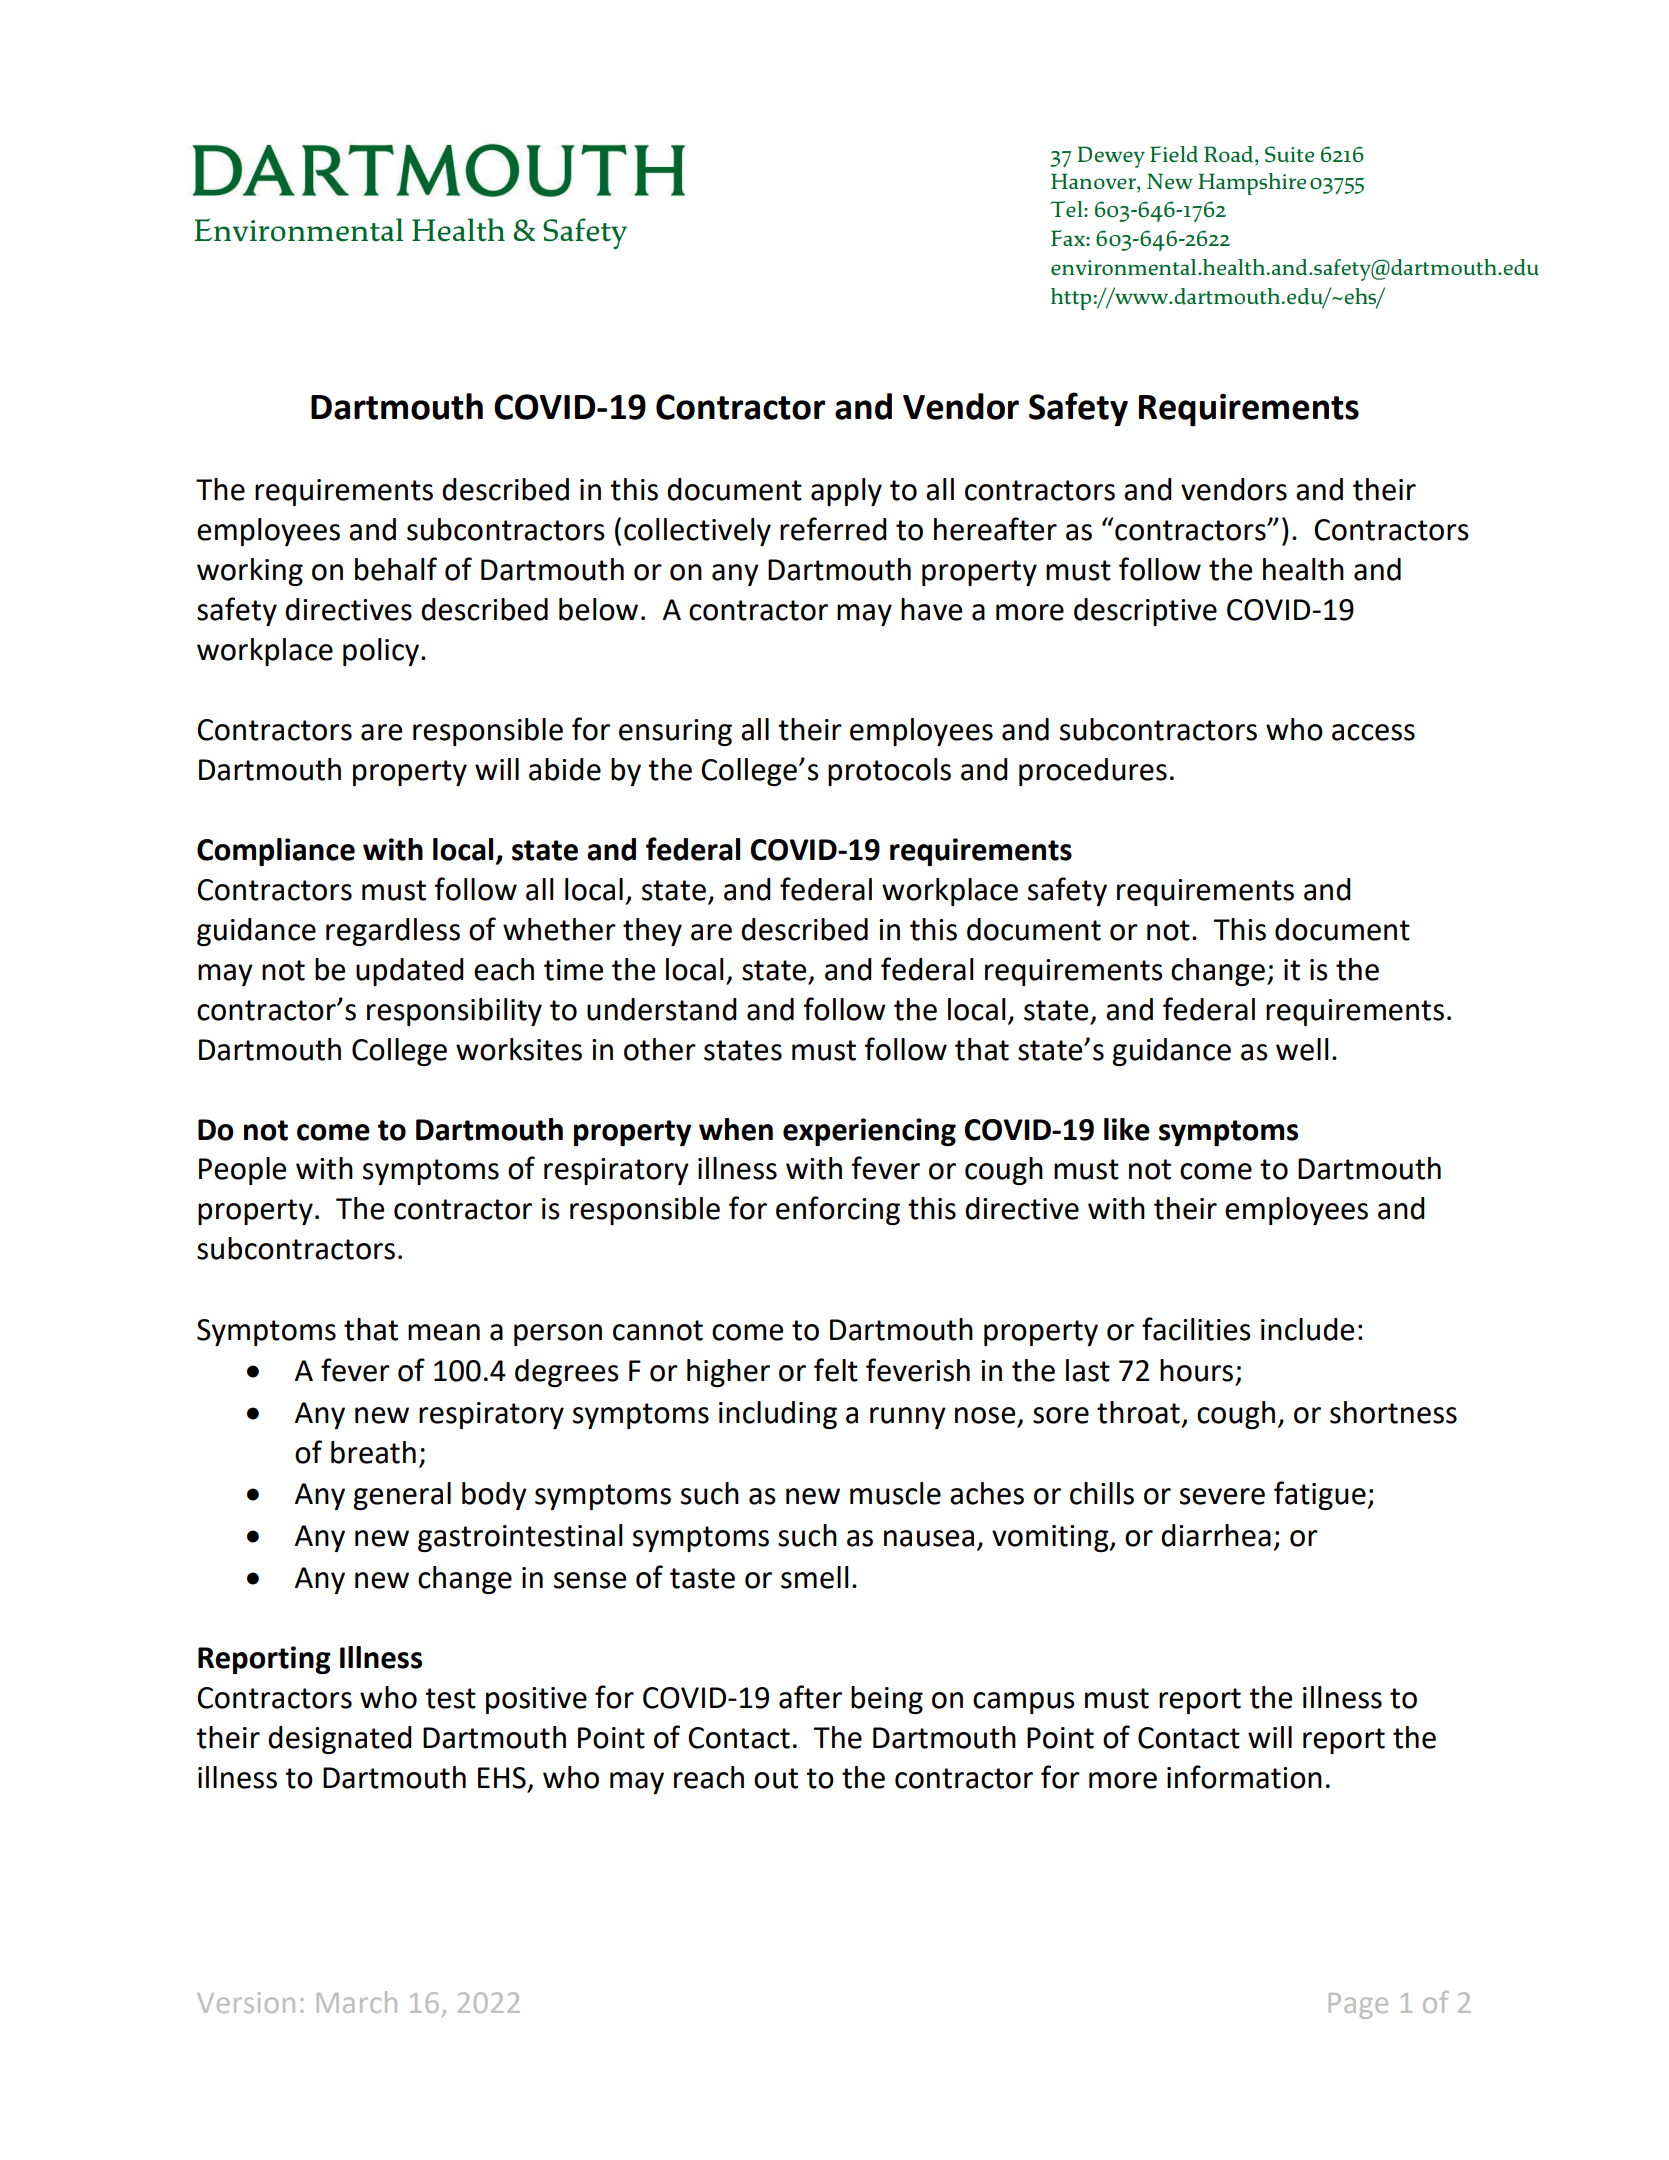 The width and height of the document is (1669, 2160). I want to click on diarrhea, so click(1216, 1535).
